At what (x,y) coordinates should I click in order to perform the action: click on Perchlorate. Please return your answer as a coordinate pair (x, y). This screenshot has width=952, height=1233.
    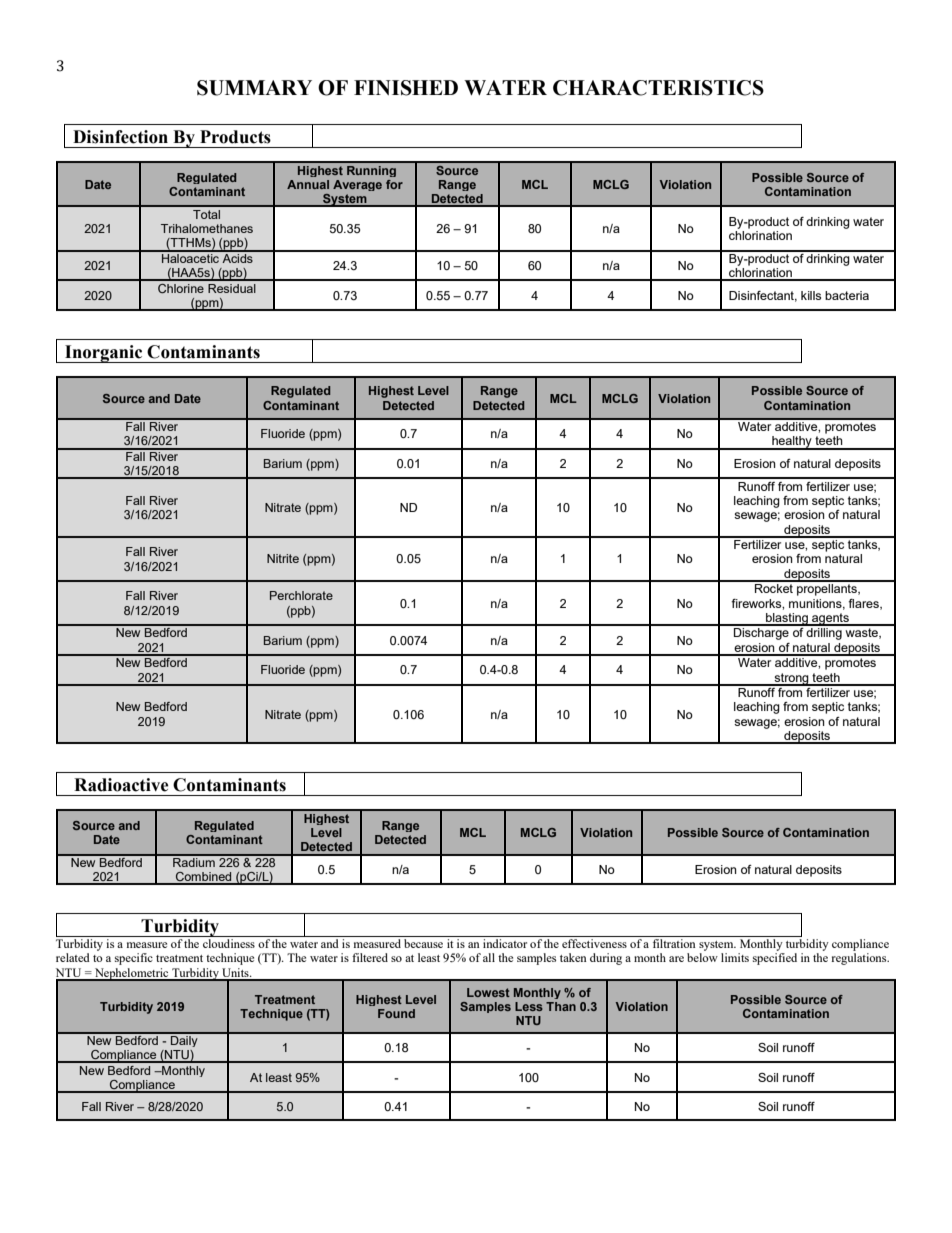
    Looking at the image, I should click on (301, 595).
